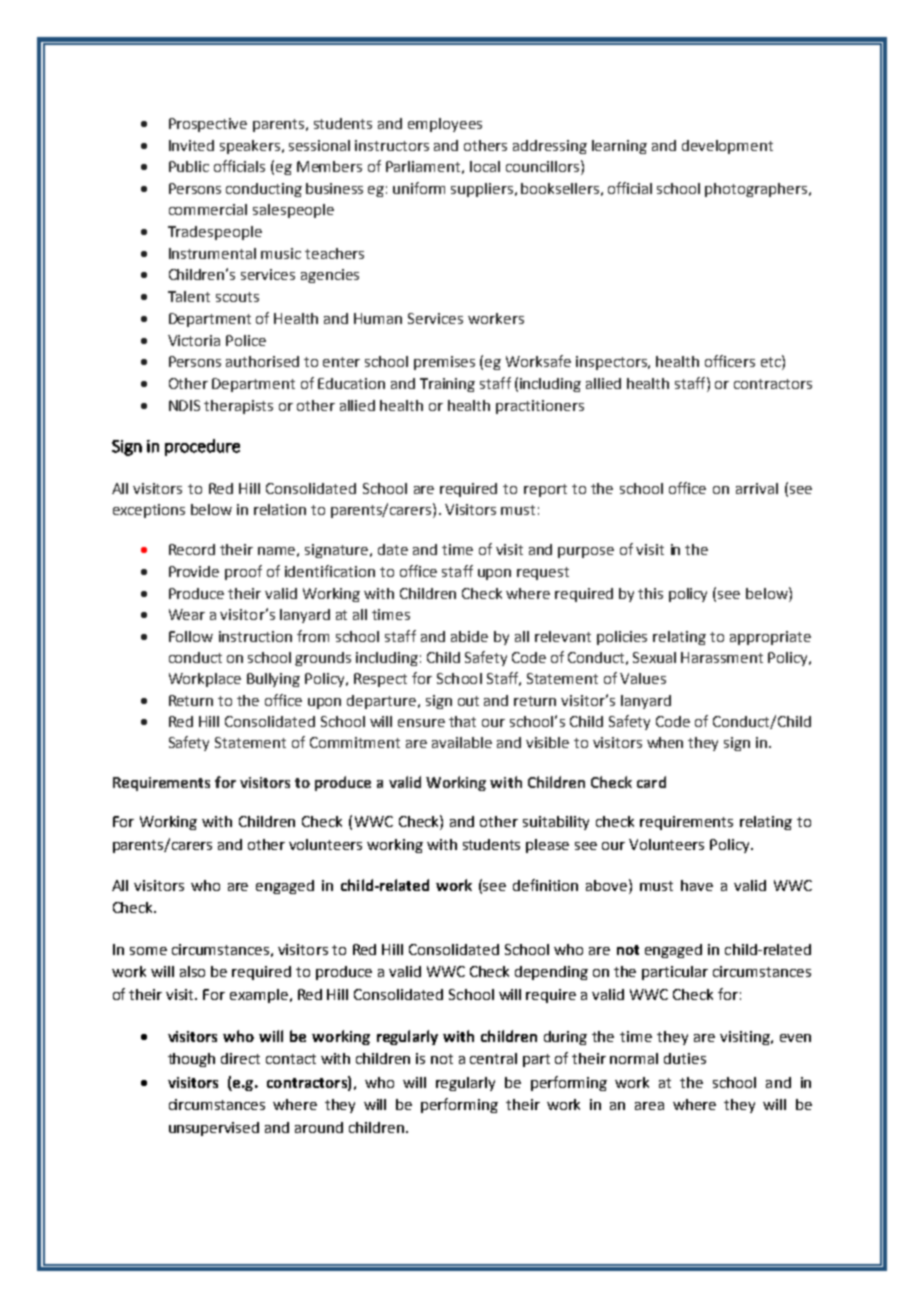 Image resolution: width=924 pixels, height=1308 pixels. Describe the element at coordinates (727, 147) in the page. I see `development` at that location.
